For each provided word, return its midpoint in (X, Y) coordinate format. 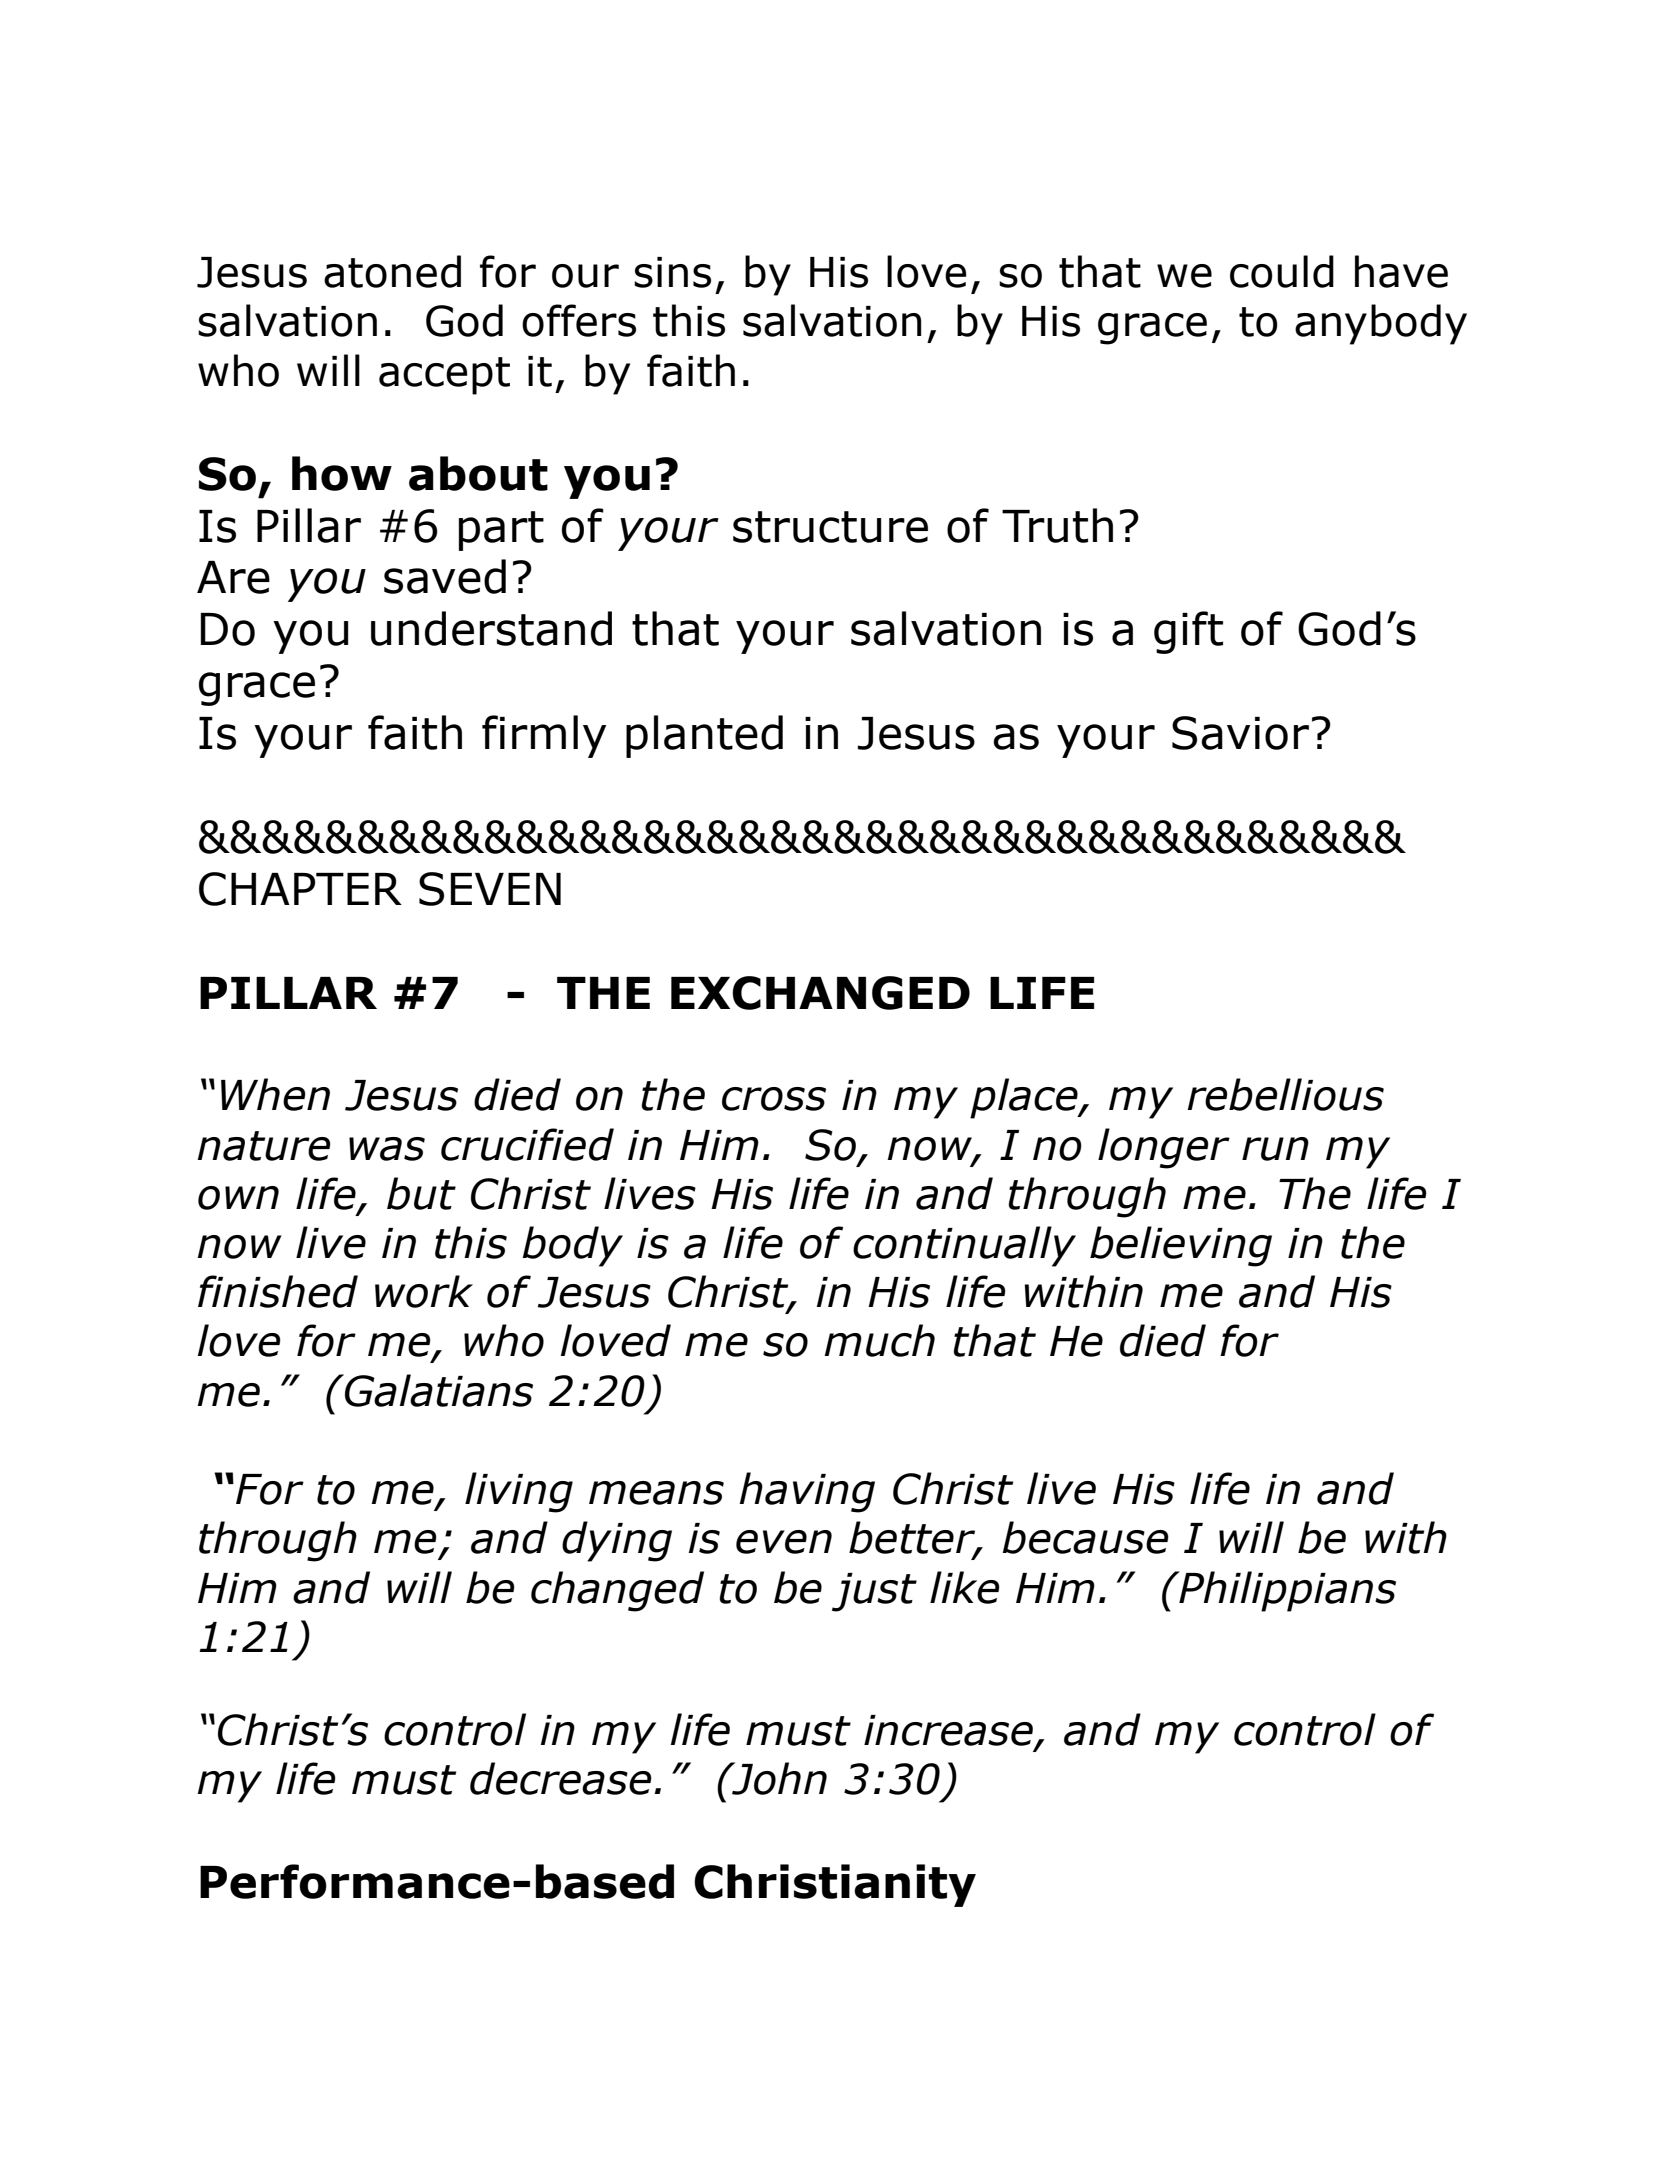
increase (948, 1730)
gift (1188, 632)
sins (672, 272)
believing (1181, 1246)
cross (774, 1099)
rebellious (1285, 1094)
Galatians (438, 1390)
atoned (392, 271)
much (879, 1340)
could (1282, 271)
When (275, 1094)
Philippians (1286, 1591)
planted (704, 736)
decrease (561, 1778)
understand (491, 628)
